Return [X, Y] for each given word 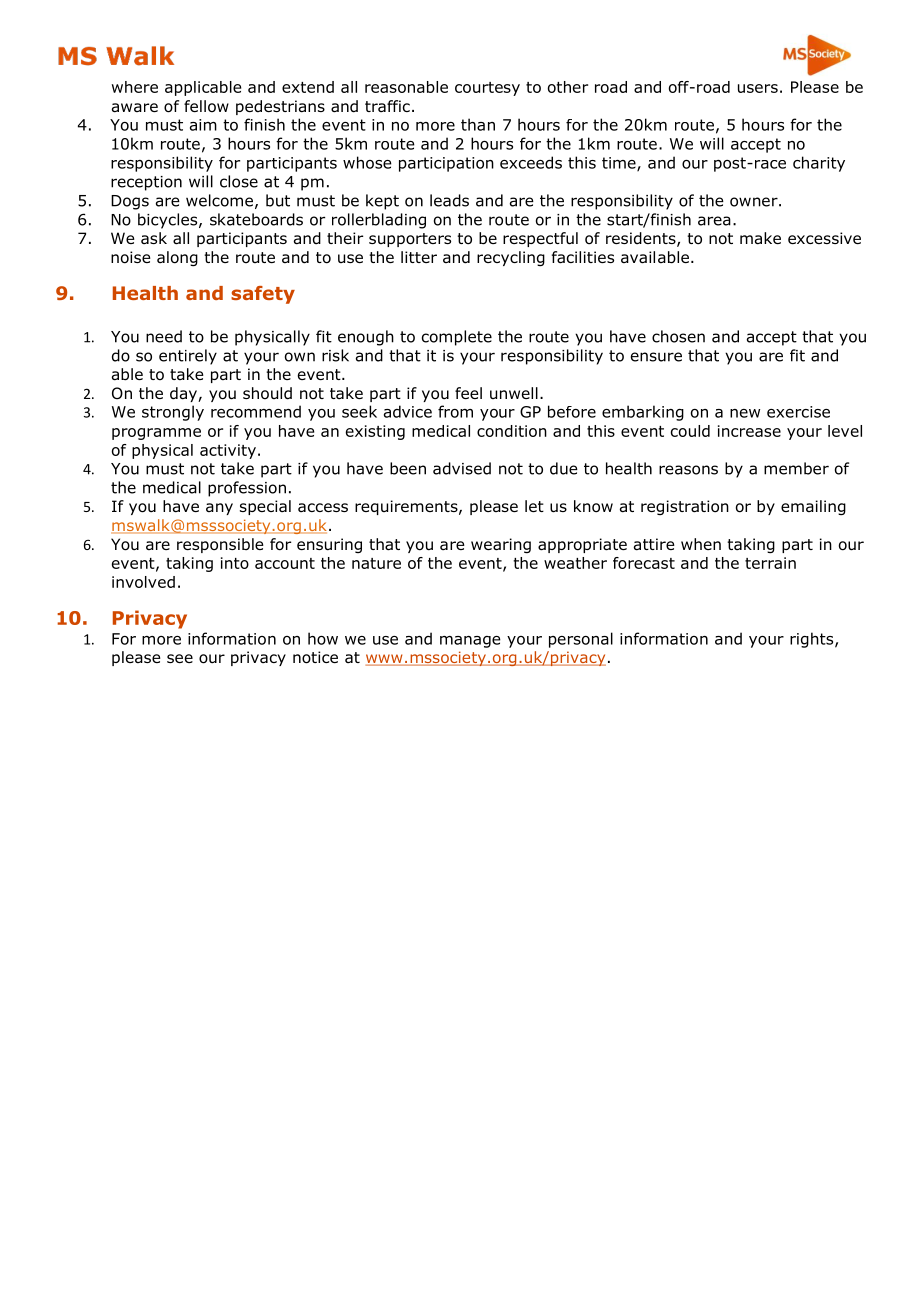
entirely [188, 357]
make [760, 238]
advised [462, 468]
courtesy [487, 89]
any [219, 509]
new [745, 413]
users [758, 88]
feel [468, 393]
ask [154, 238]
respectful [540, 239]
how [323, 638]
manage [470, 642]
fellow [206, 106]
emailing [813, 507]
